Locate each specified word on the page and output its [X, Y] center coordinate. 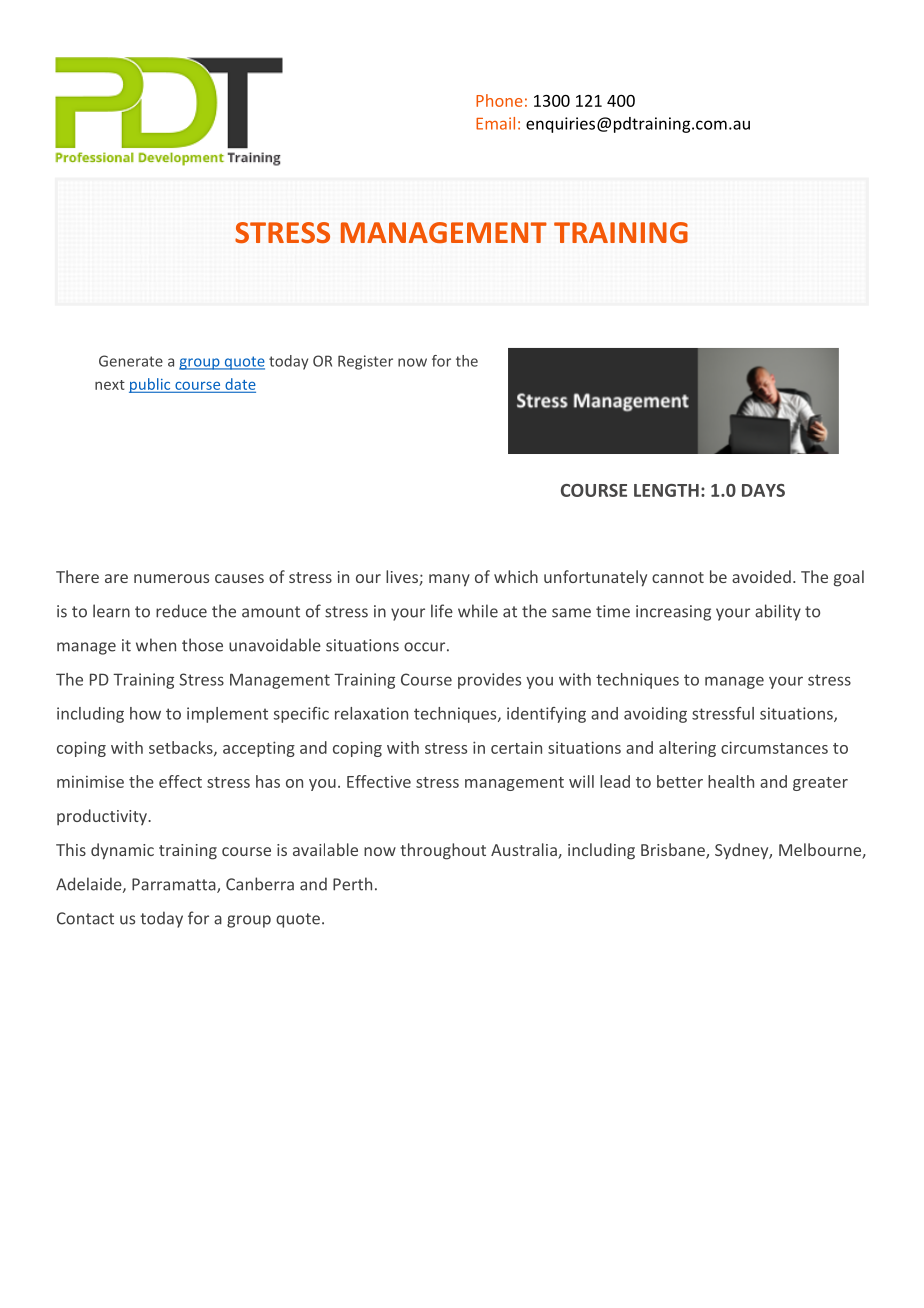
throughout [443, 851]
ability [778, 612]
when [156, 645]
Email [495, 123]
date [239, 385]
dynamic [122, 851]
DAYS [763, 490]
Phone [499, 100]
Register [365, 362]
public [151, 385]
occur [426, 647]
